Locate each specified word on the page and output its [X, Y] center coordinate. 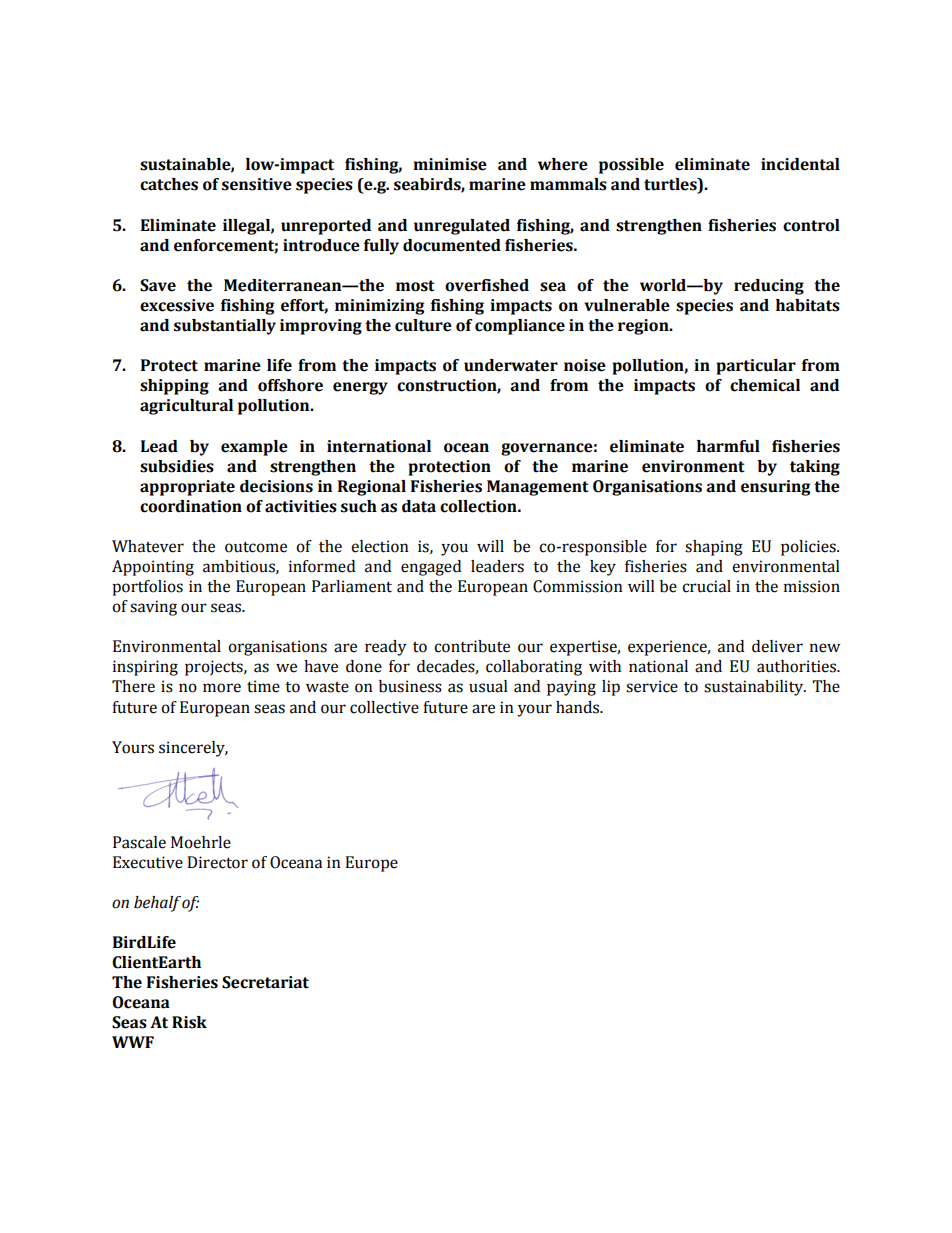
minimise [450, 164]
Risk [189, 1022]
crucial [706, 586]
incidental [800, 164]
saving [153, 608]
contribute [472, 646]
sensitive [257, 184]
